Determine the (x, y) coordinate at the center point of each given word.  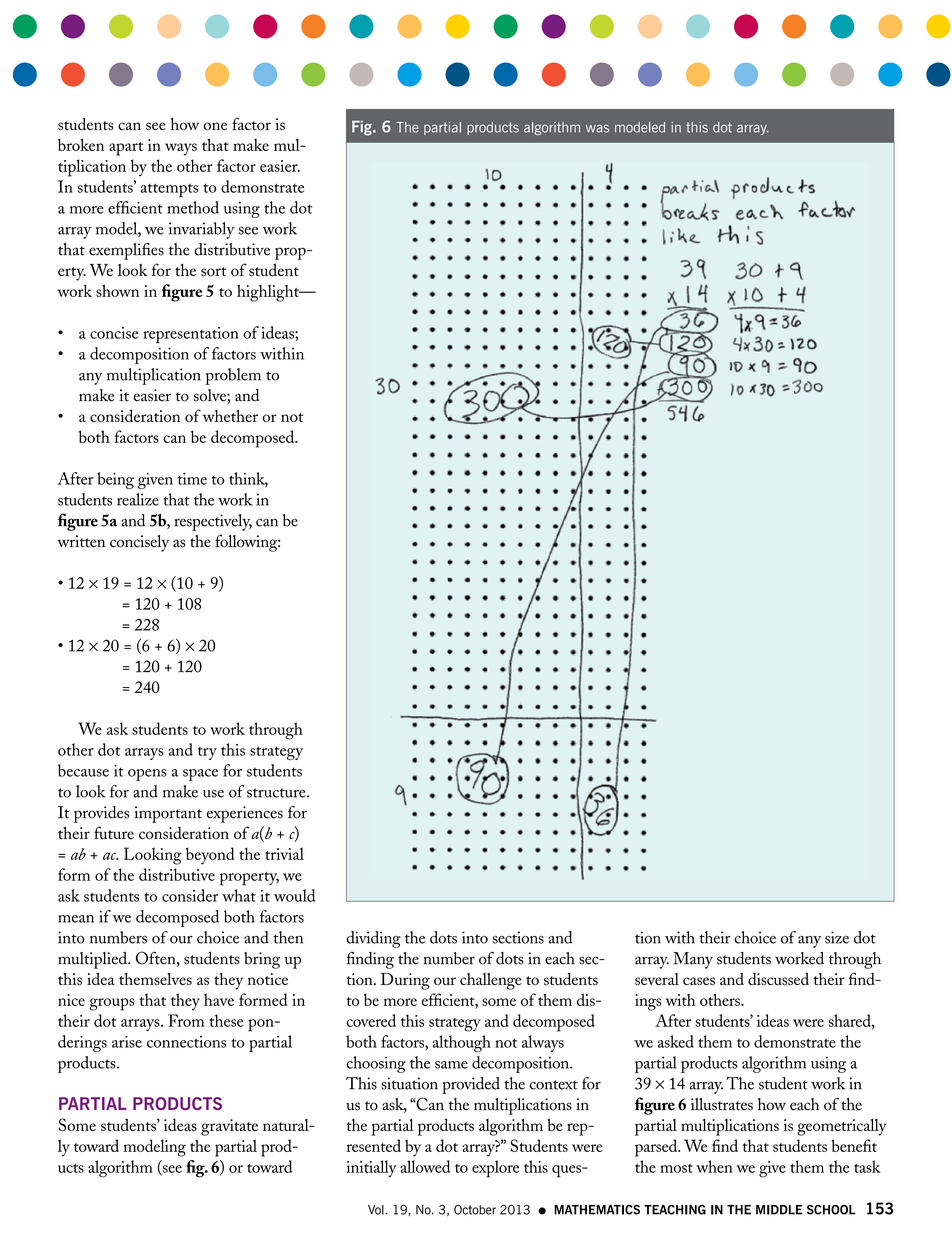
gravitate (229, 1127)
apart (126, 149)
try (207, 753)
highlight (269, 293)
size (837, 937)
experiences (245, 814)
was (597, 128)
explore (495, 1169)
